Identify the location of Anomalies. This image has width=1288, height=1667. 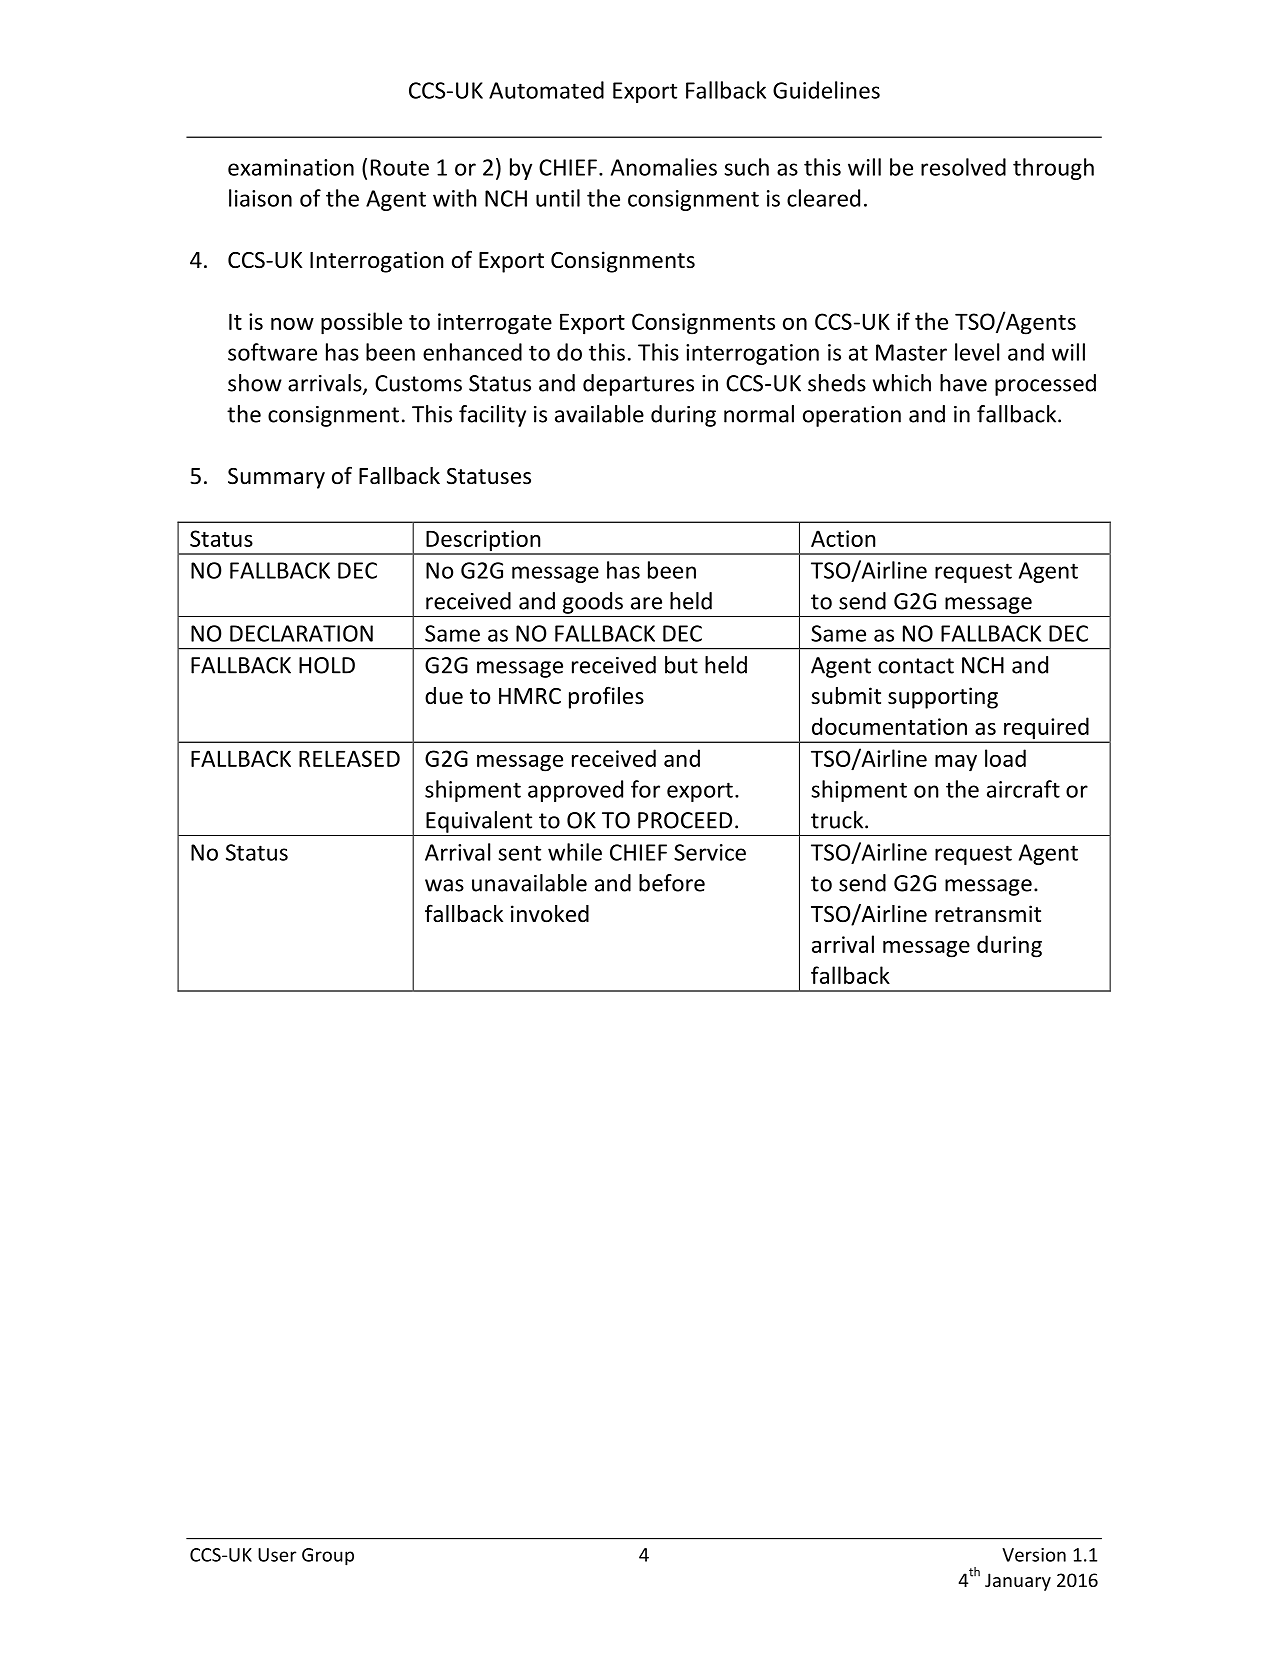
(664, 167).
